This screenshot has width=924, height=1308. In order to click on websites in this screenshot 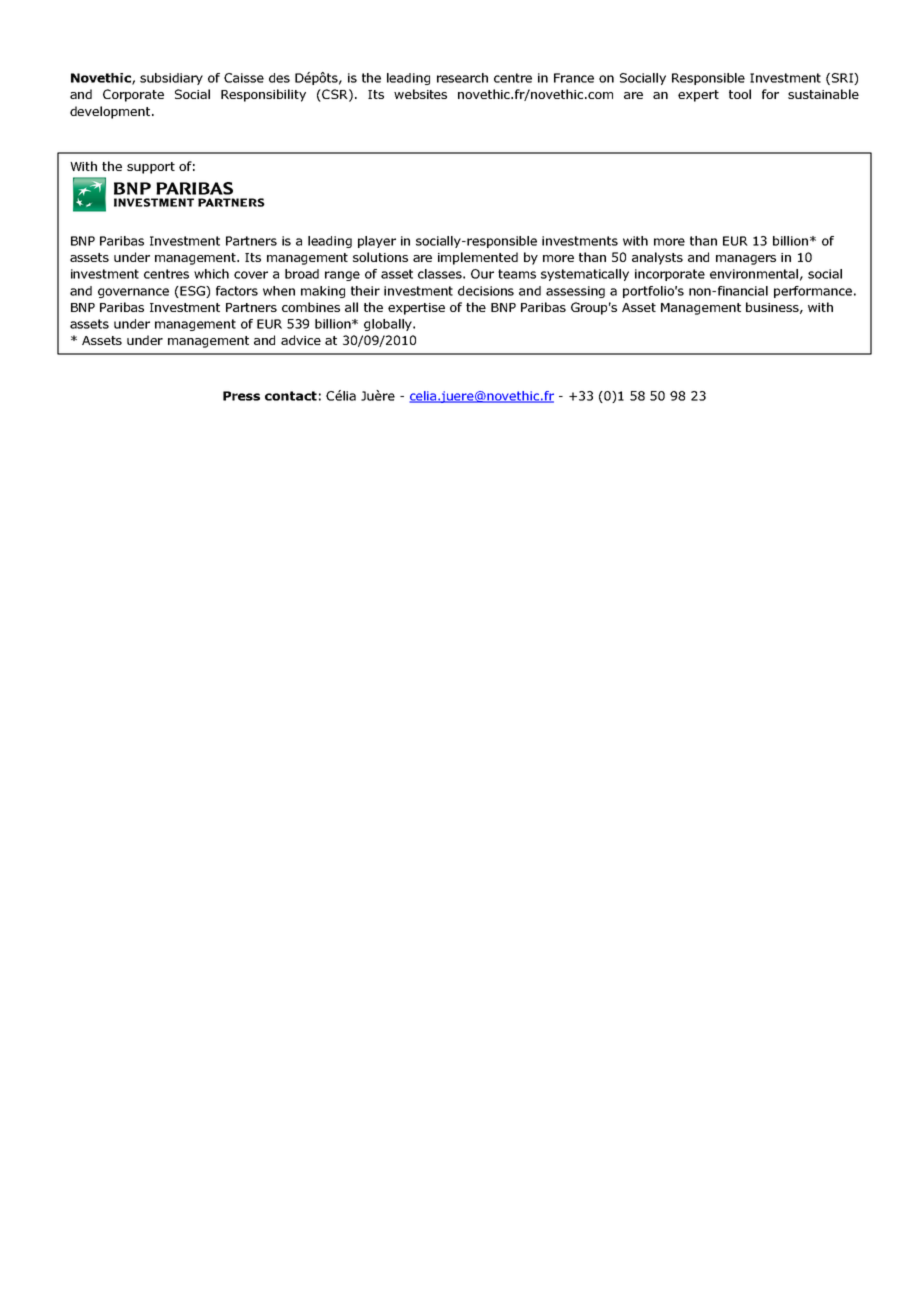, I will do `click(420, 94)`.
